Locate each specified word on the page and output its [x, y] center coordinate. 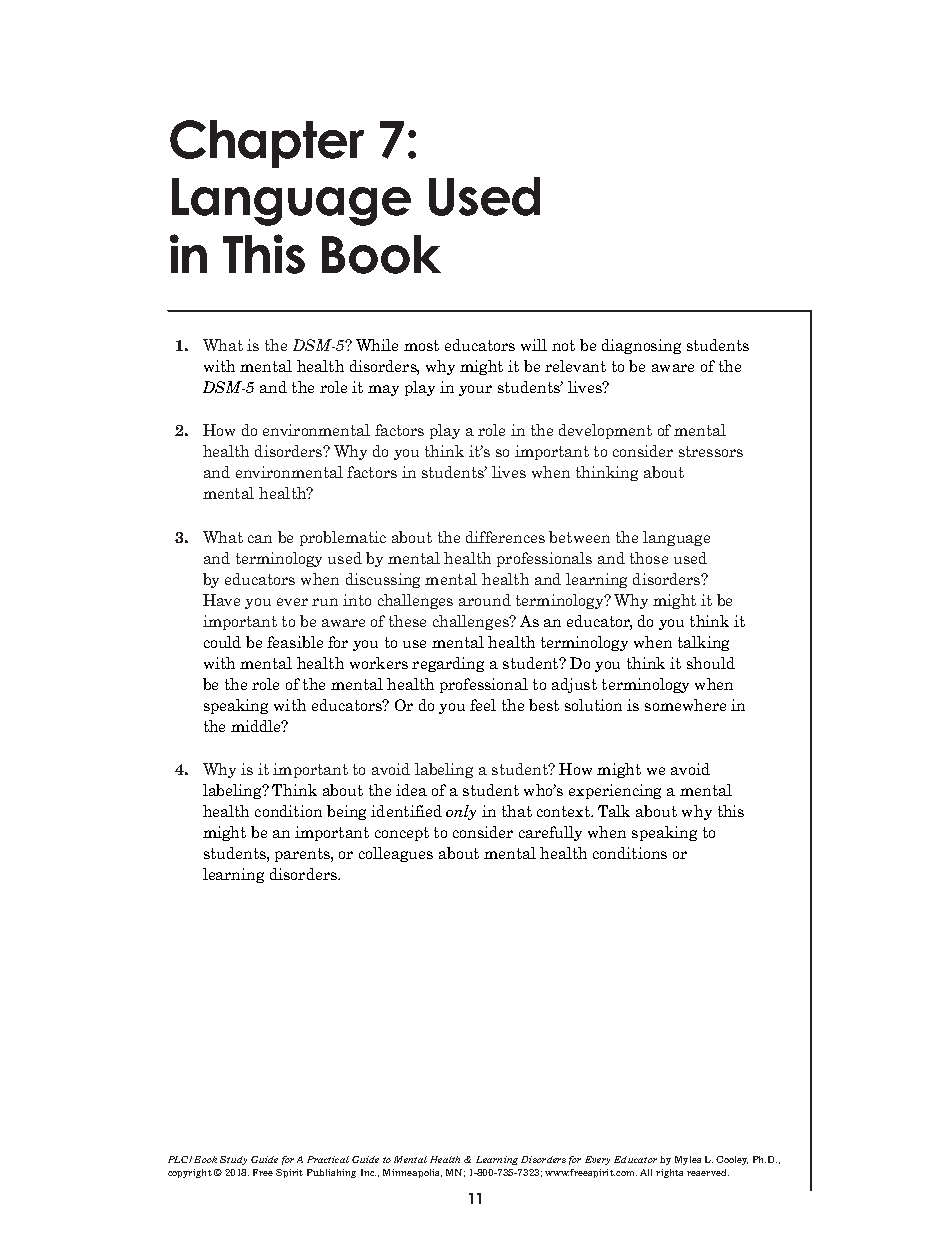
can [260, 539]
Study [233, 1160]
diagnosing [641, 346]
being [346, 812]
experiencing [615, 791]
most [421, 345]
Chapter [267, 144]
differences [505, 537]
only [461, 812]
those [649, 558]
